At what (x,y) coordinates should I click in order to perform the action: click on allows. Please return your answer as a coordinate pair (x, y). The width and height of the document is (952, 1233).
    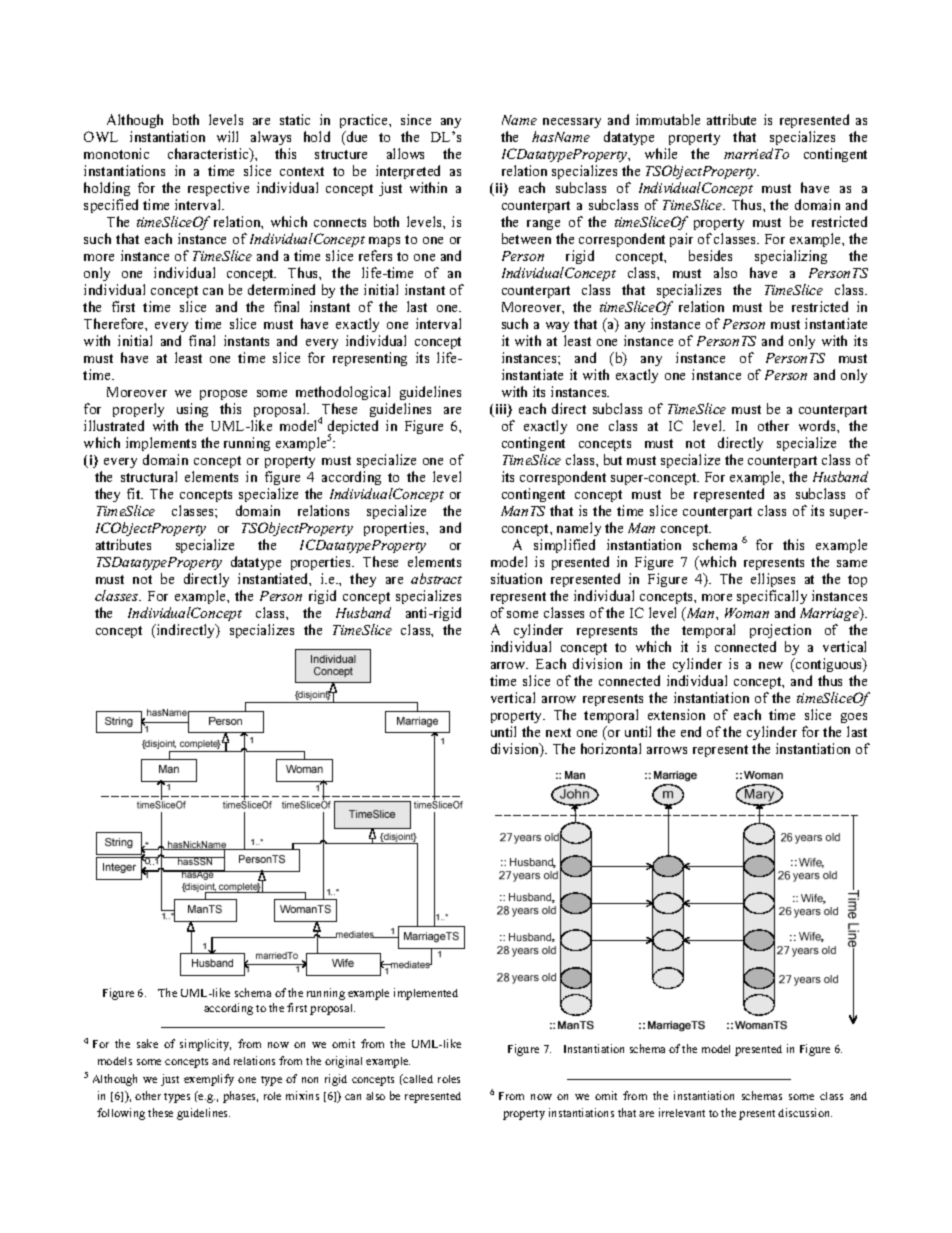
    Looking at the image, I should click on (405, 153).
